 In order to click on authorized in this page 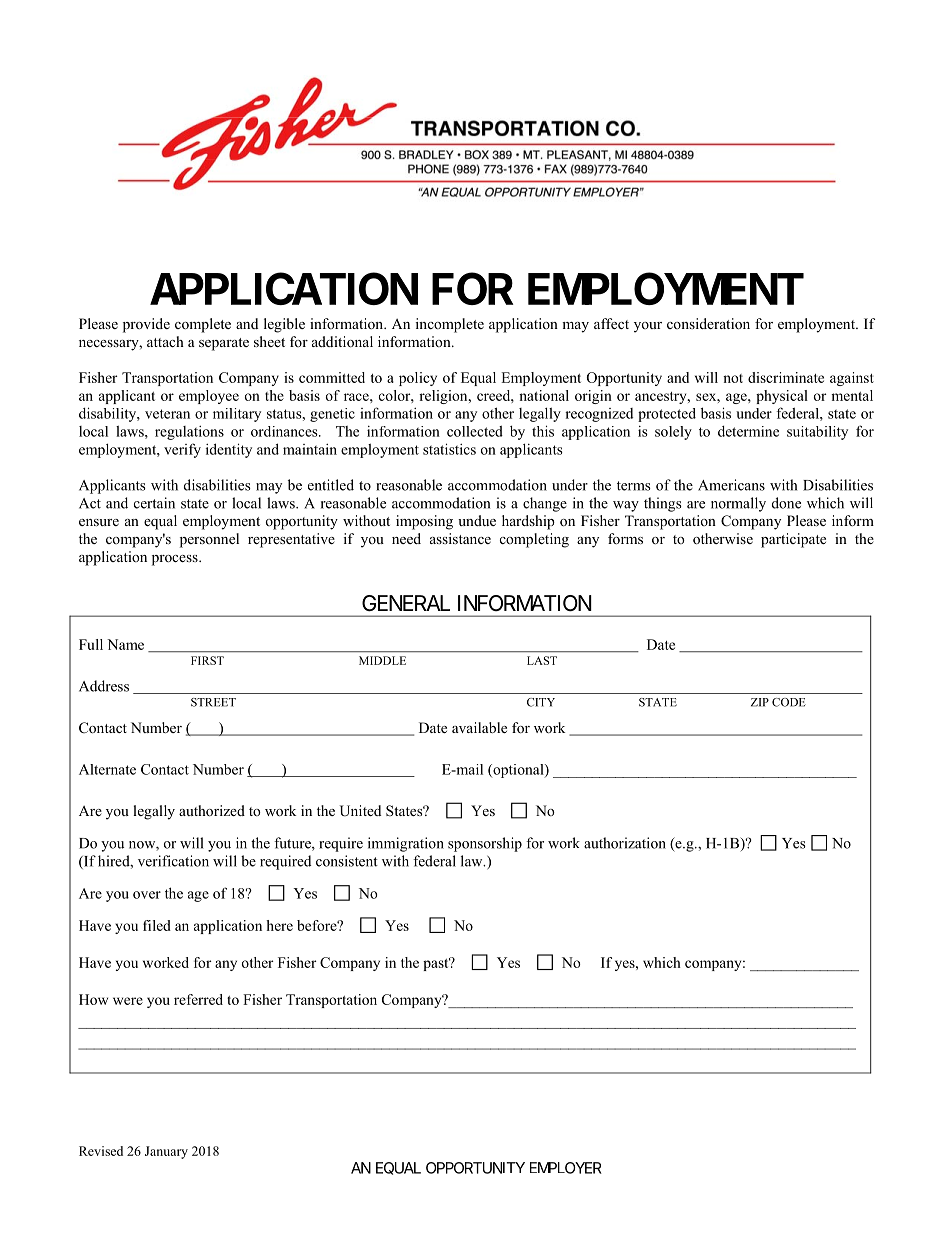, I will do `click(212, 811)`.
